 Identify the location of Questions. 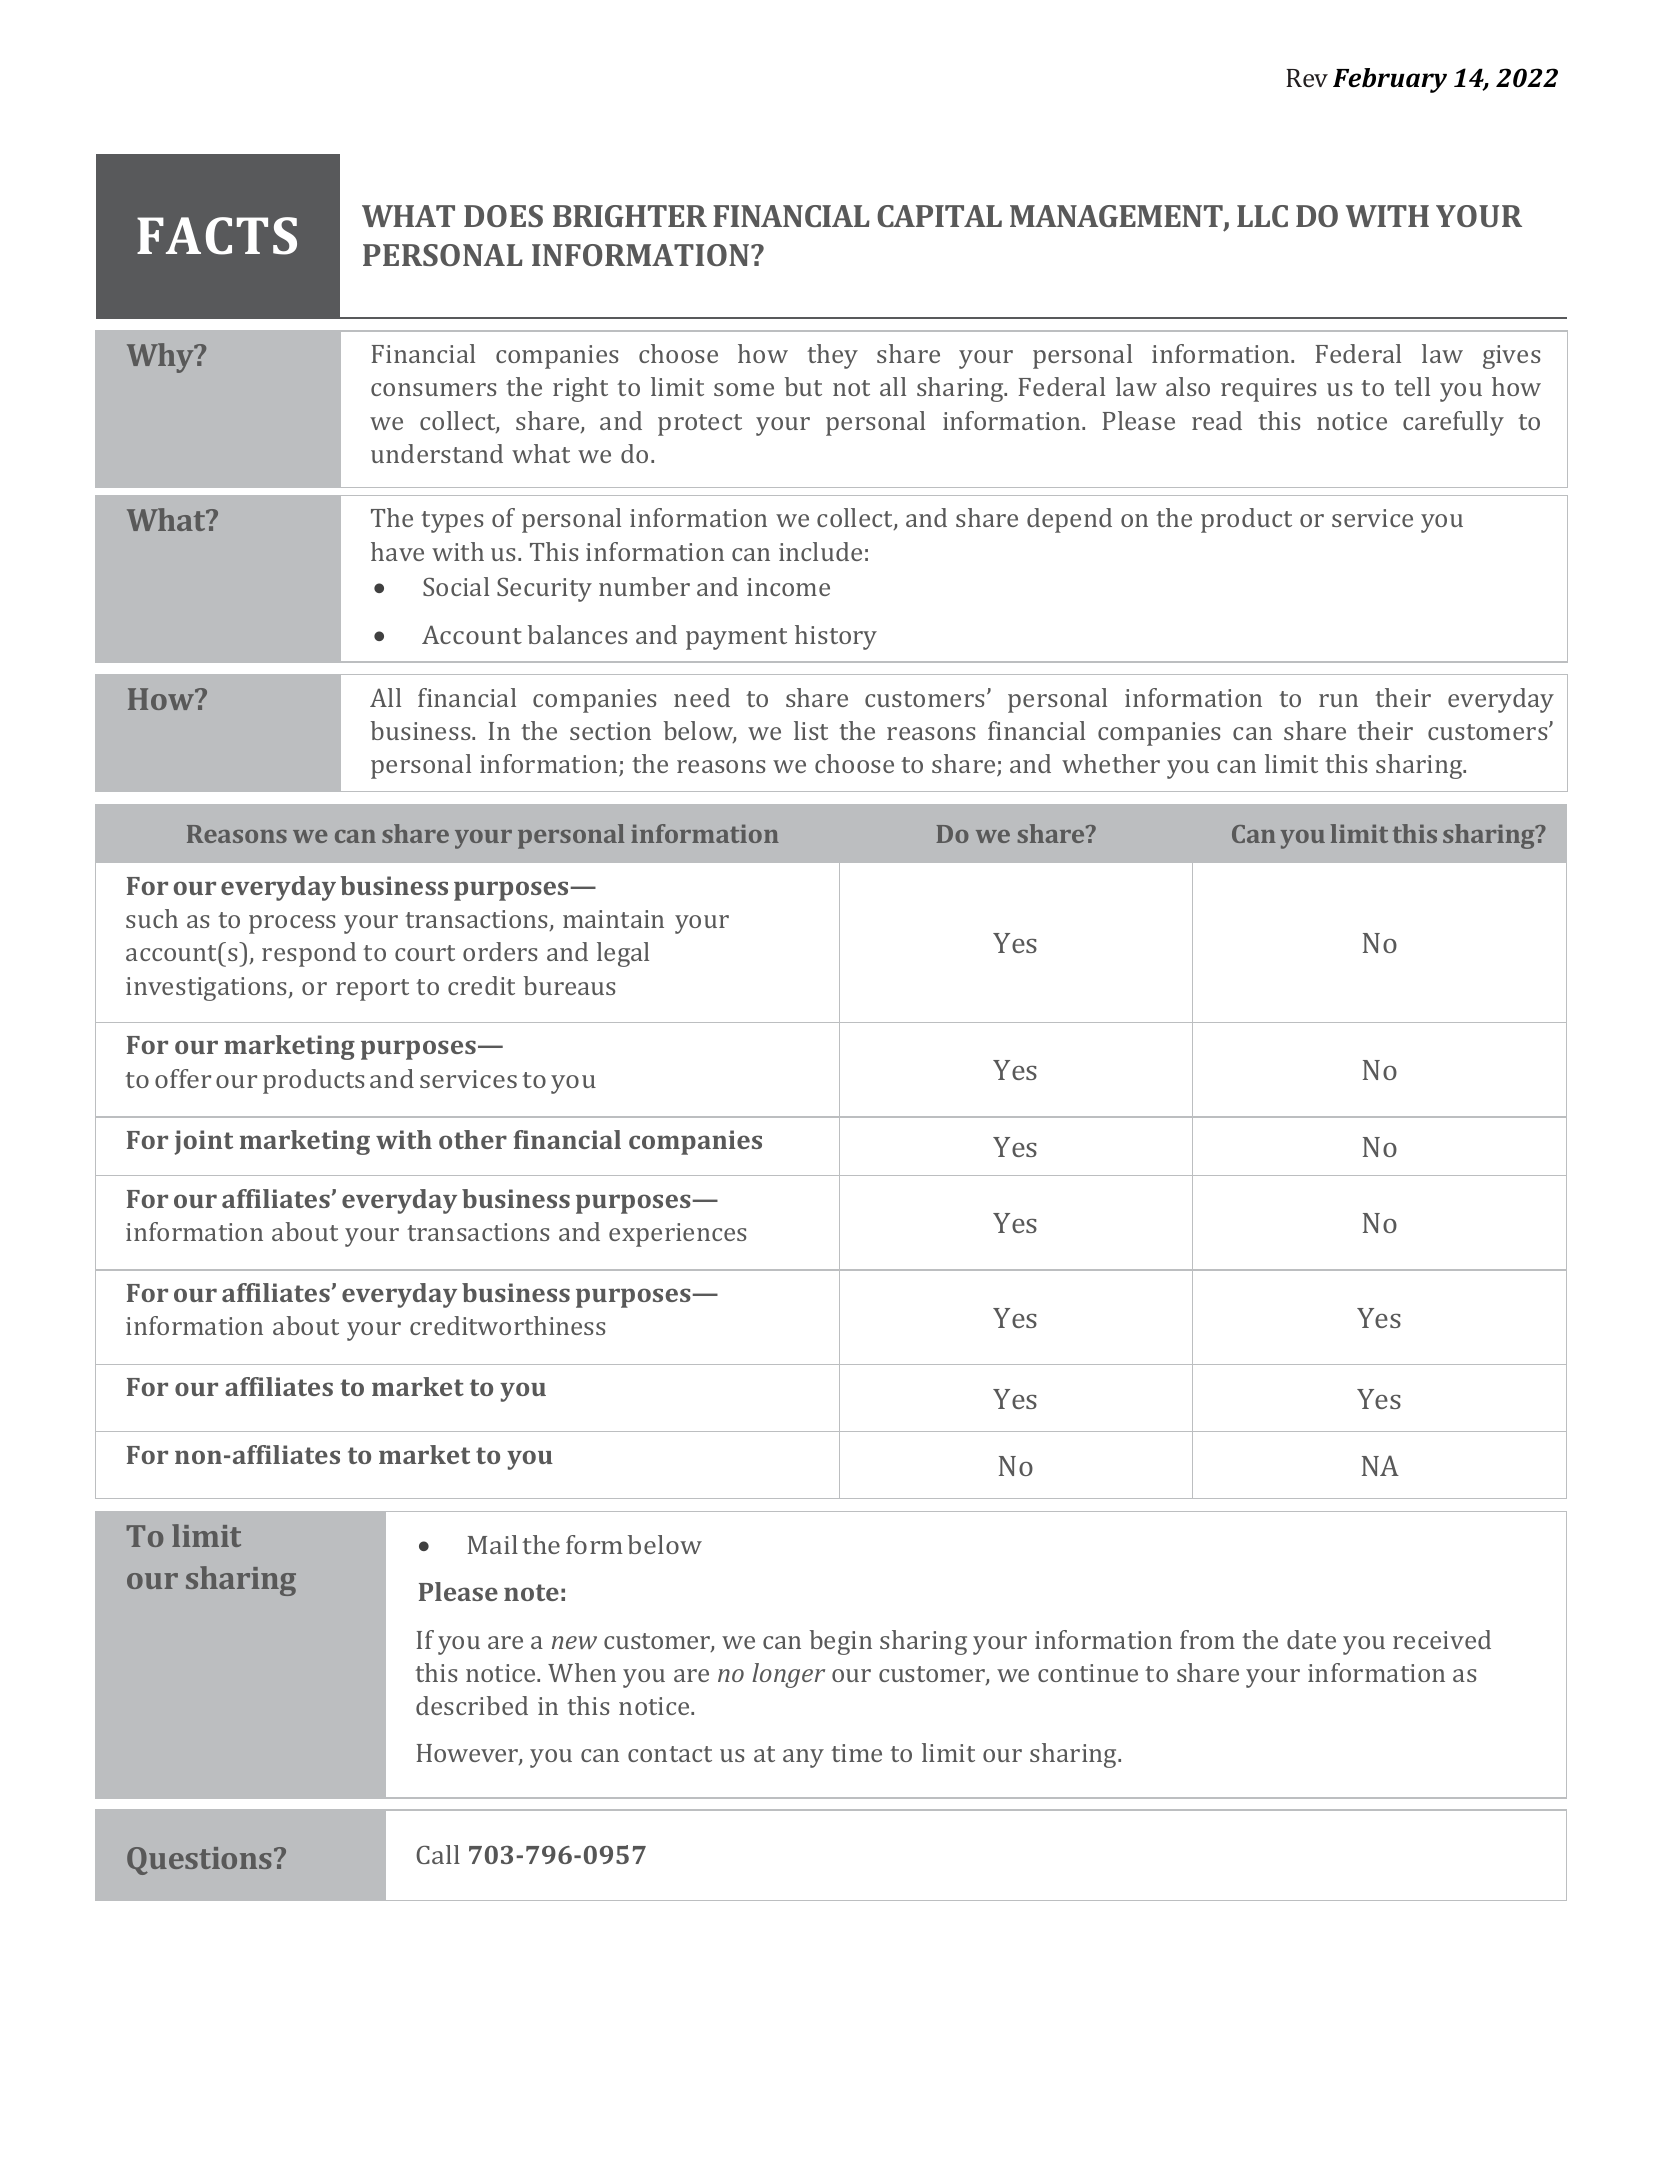
(199, 1861).
